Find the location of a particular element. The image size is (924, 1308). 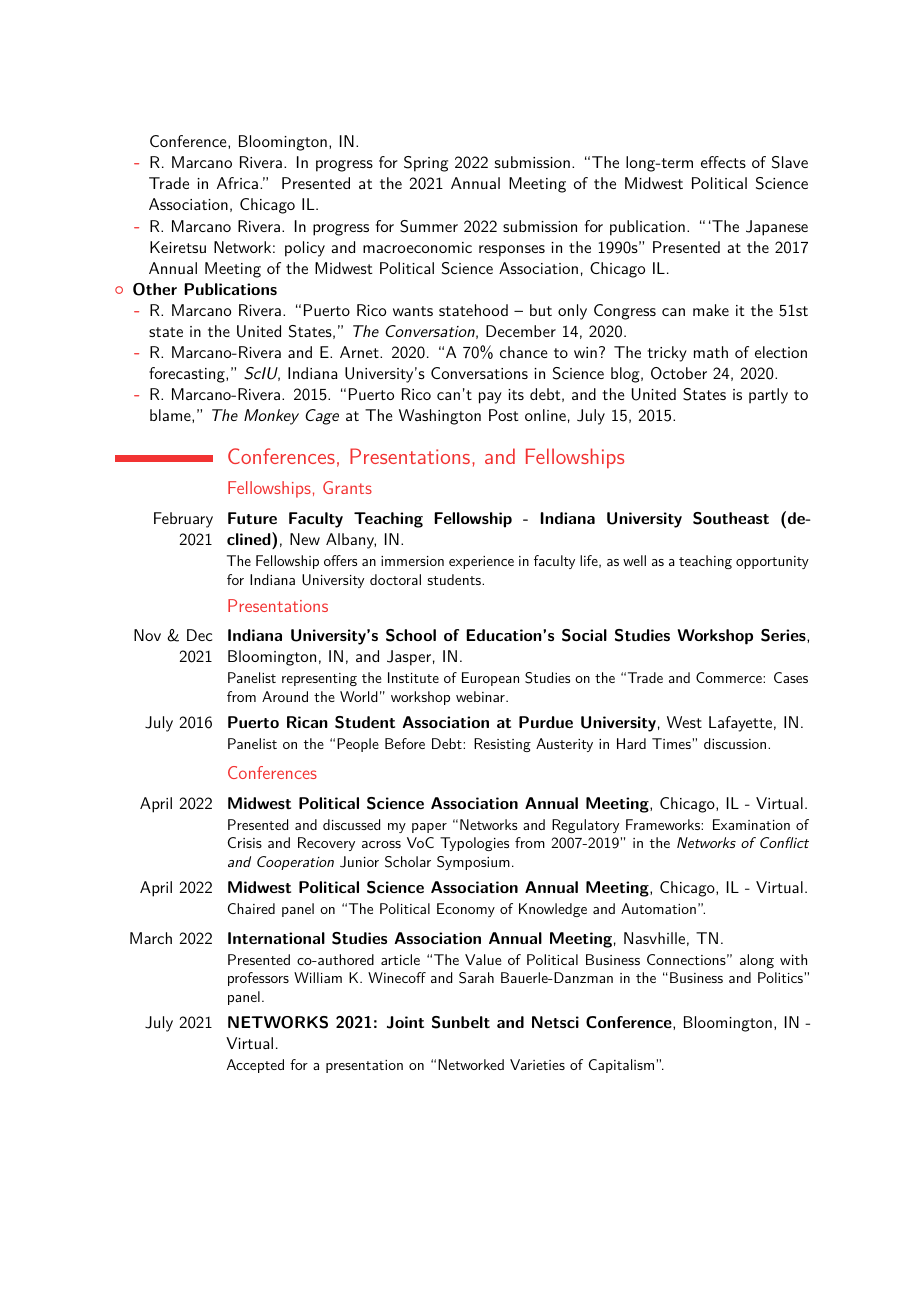

Crisis is located at coordinates (245, 842).
